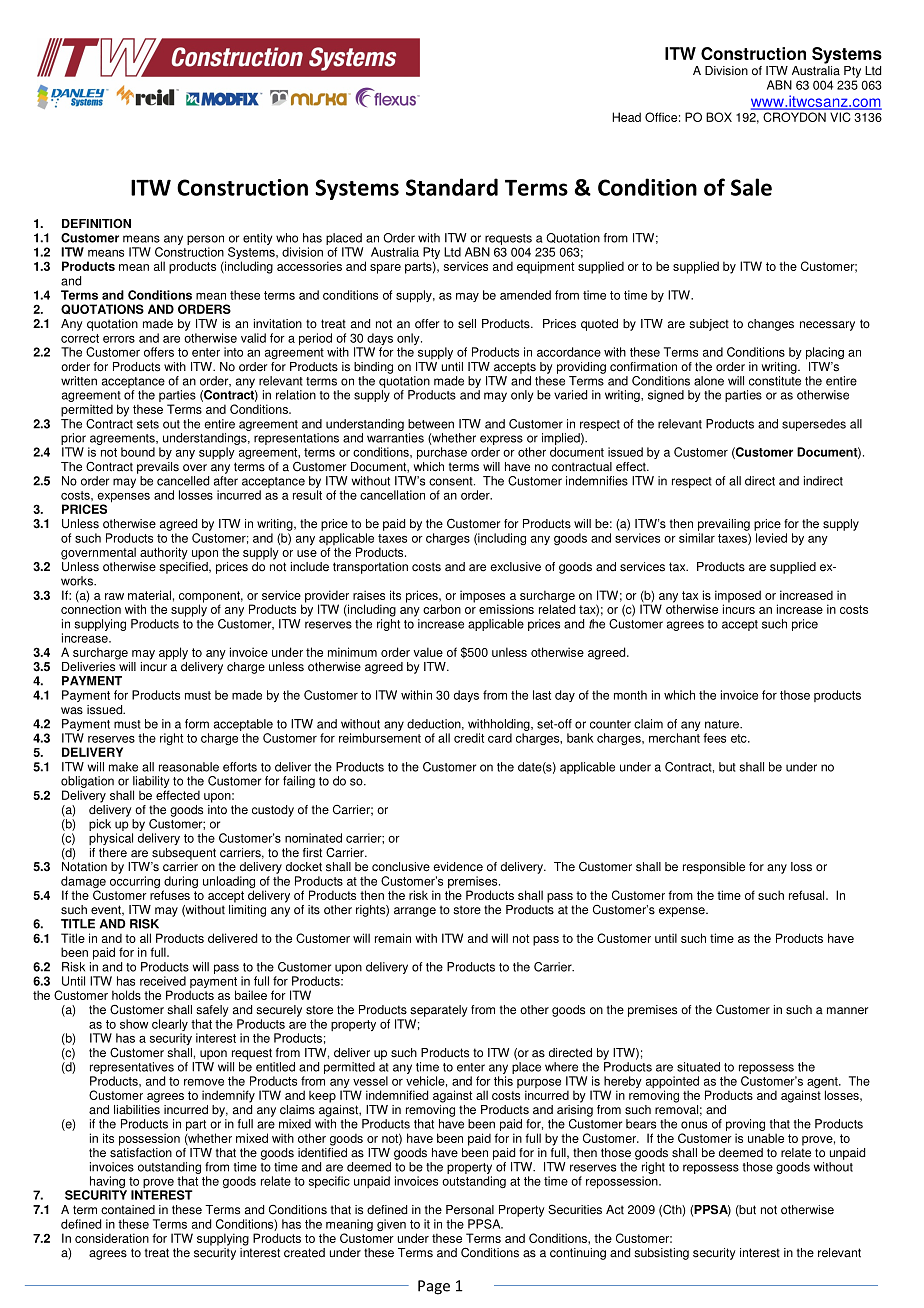 This screenshot has width=924, height=1308. What do you see at coordinates (431, 424) in the screenshot?
I see `between` at bounding box center [431, 424].
